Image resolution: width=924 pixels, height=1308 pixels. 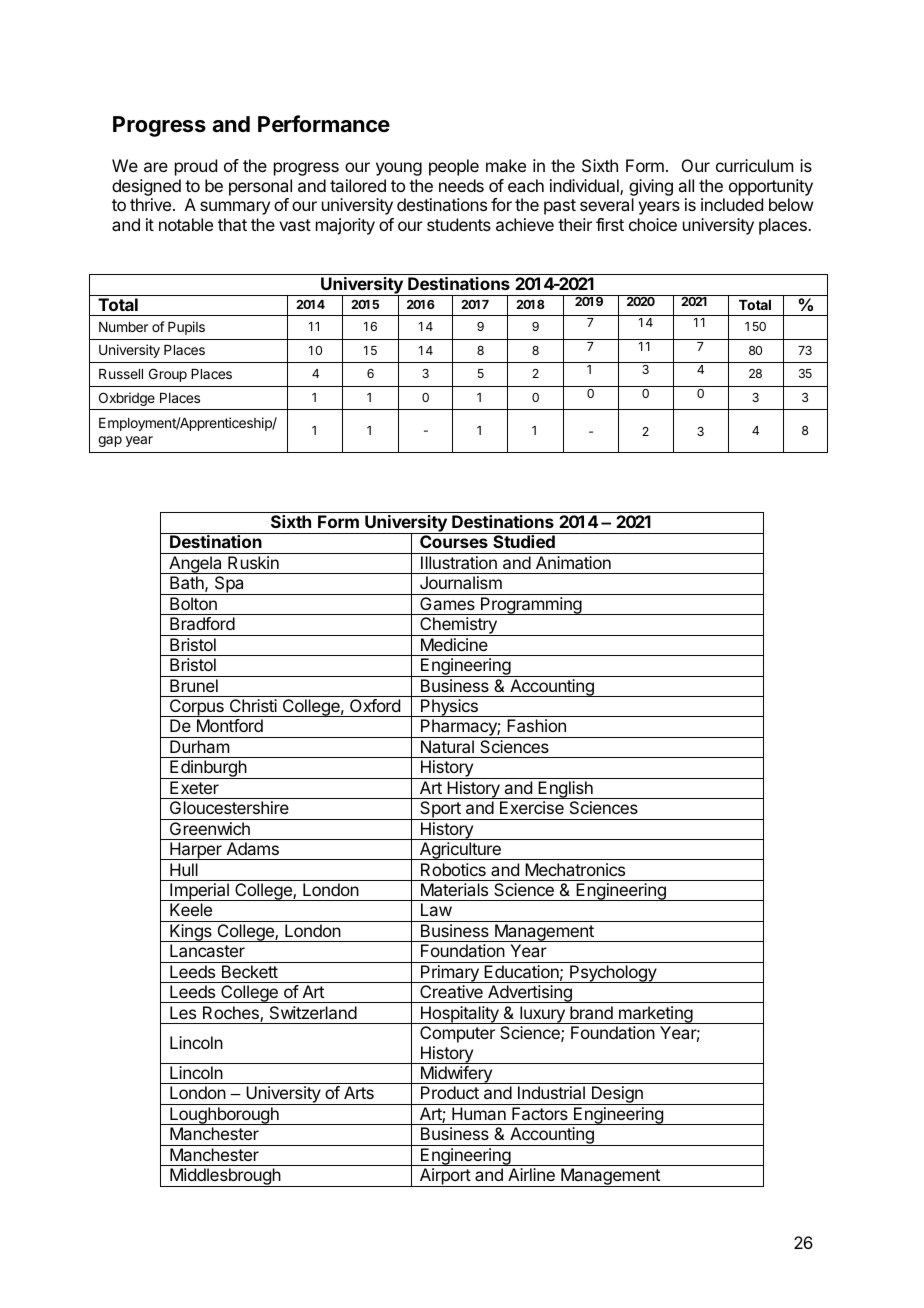 What do you see at coordinates (229, 807) in the screenshot?
I see `Gloucestershire` at bounding box center [229, 807].
